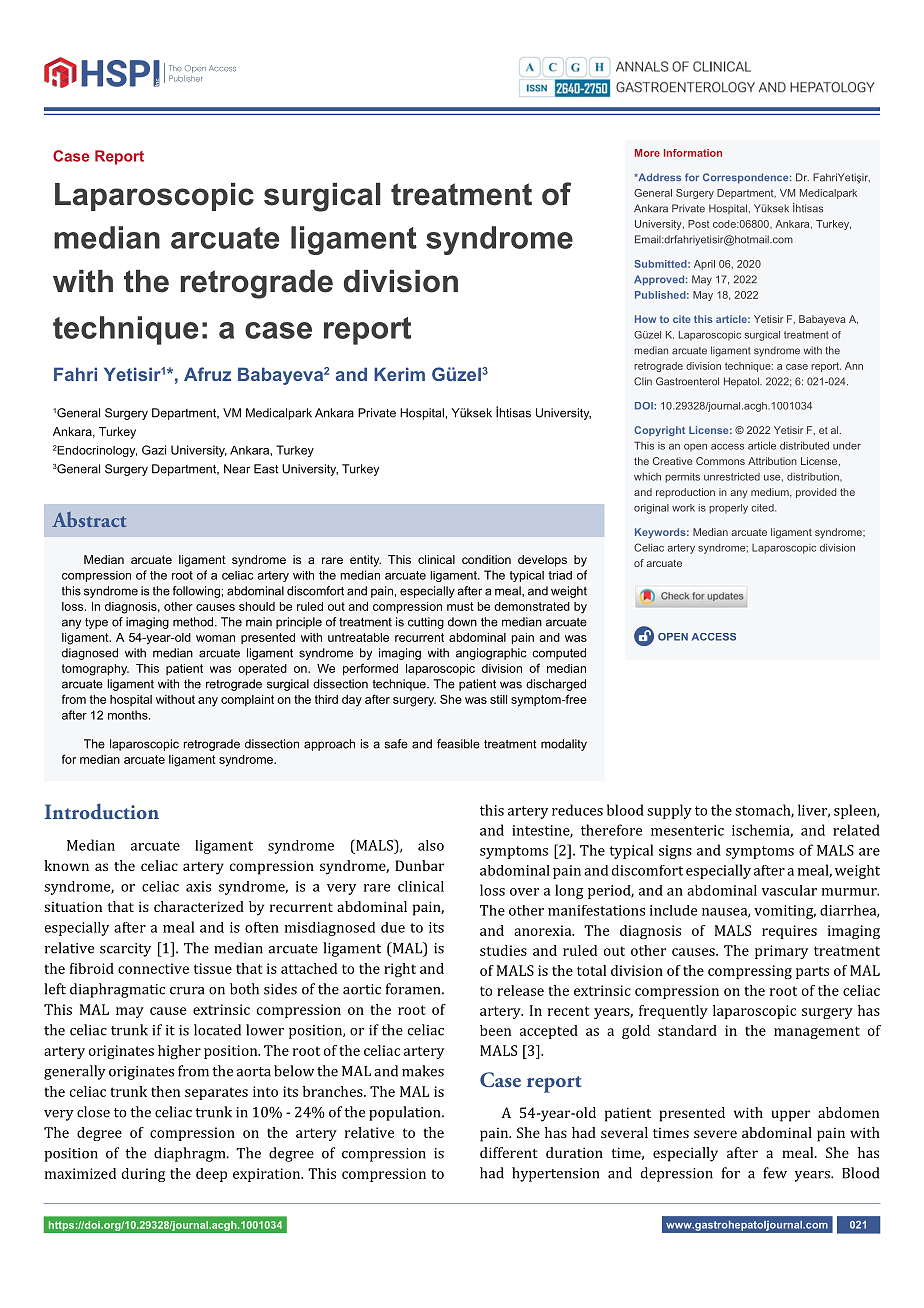 This screenshot has height=1308, width=924. I want to click on condition, so click(486, 559).
